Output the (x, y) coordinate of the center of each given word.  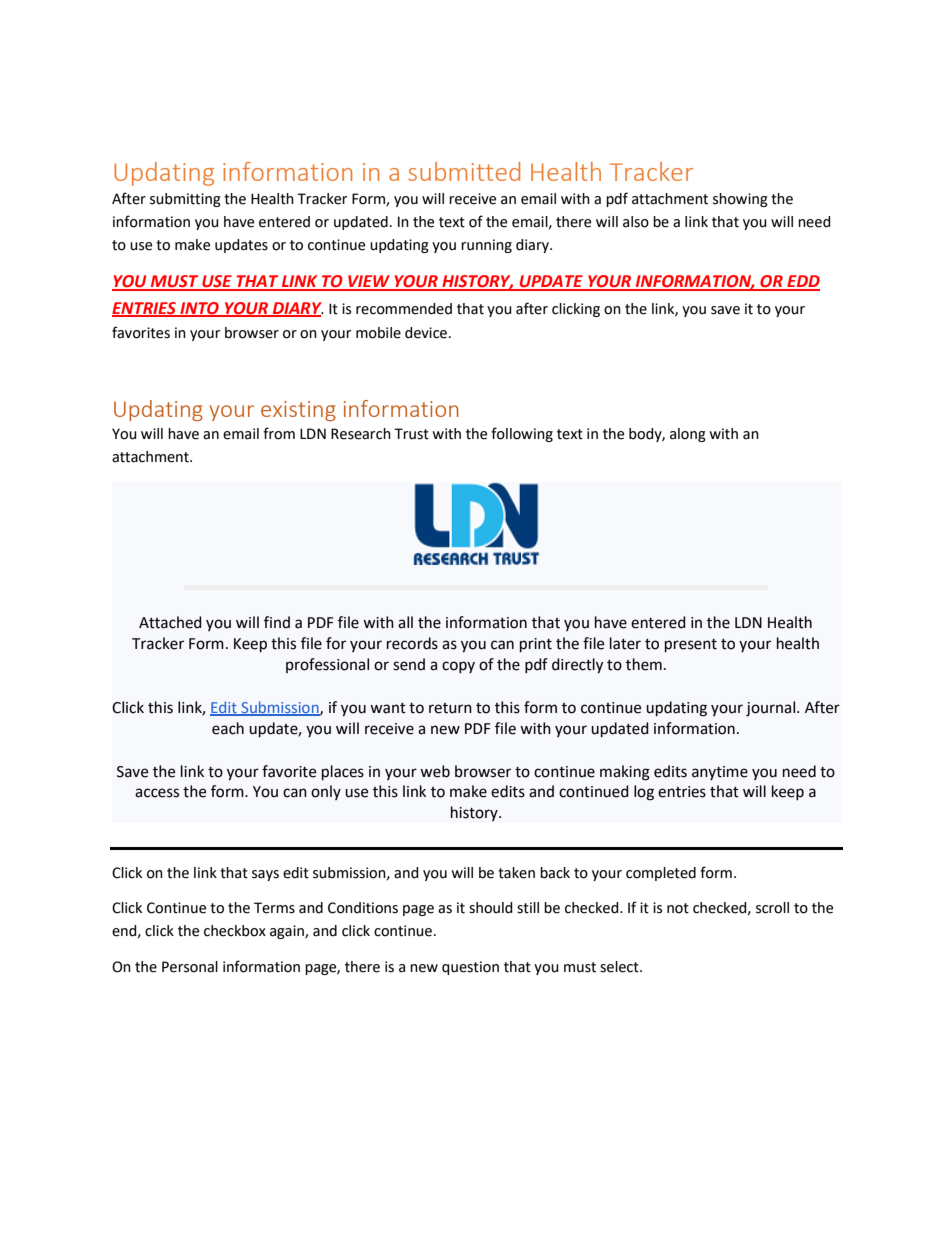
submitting (185, 200)
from (279, 433)
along (688, 435)
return (450, 708)
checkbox (235, 931)
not (678, 908)
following (522, 434)
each (228, 728)
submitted (464, 171)
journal (770, 709)
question (470, 968)
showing (740, 200)
